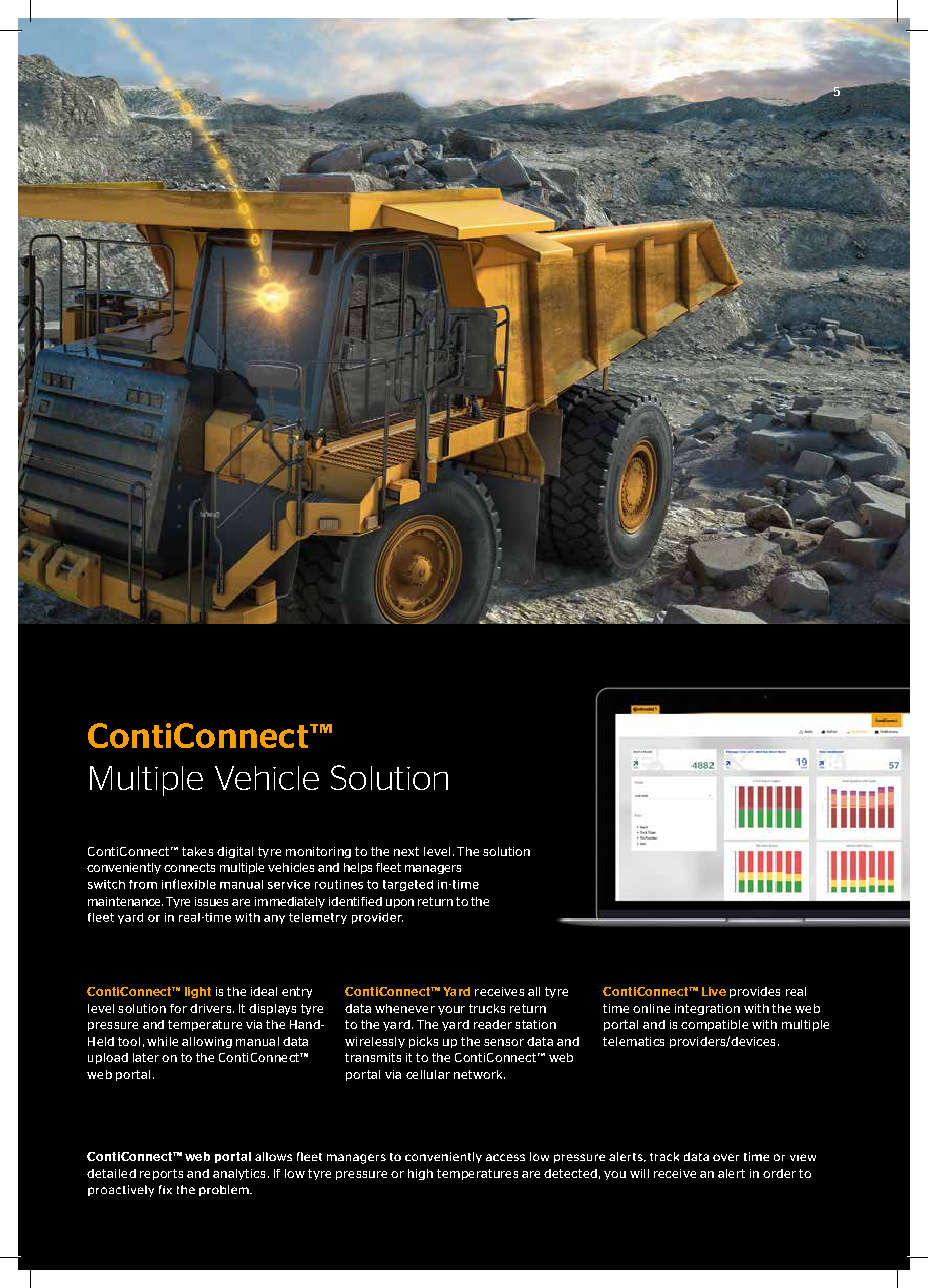 The image size is (928, 1288). Describe the element at coordinates (707, 1009) in the screenshot. I see `integration` at that location.
